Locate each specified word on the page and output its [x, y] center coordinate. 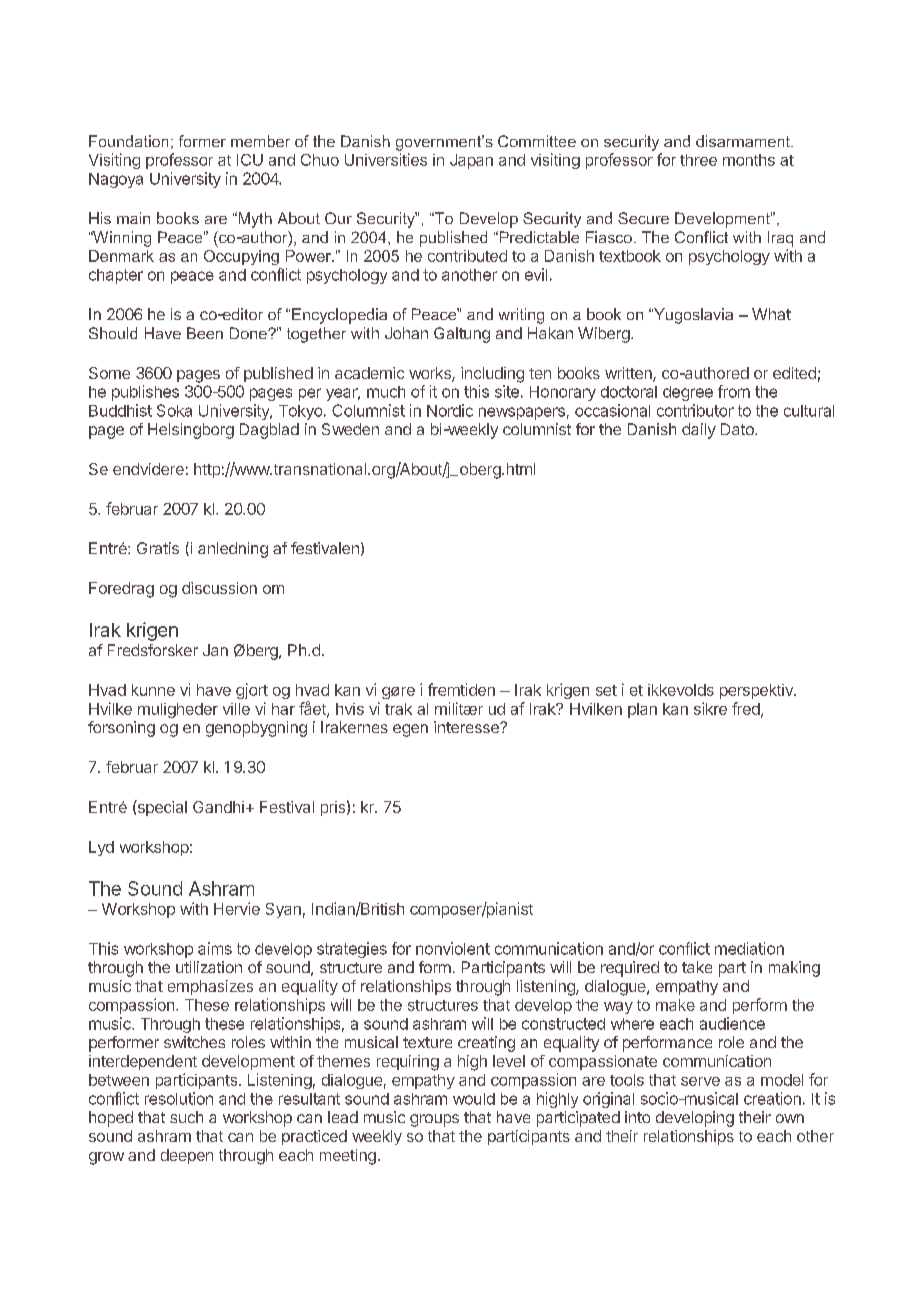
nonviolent [453, 948]
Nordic [450, 410]
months [749, 160]
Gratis [158, 548]
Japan [471, 161]
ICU [250, 160]
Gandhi [218, 807]
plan [642, 710]
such [186, 1117]
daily [699, 431]
